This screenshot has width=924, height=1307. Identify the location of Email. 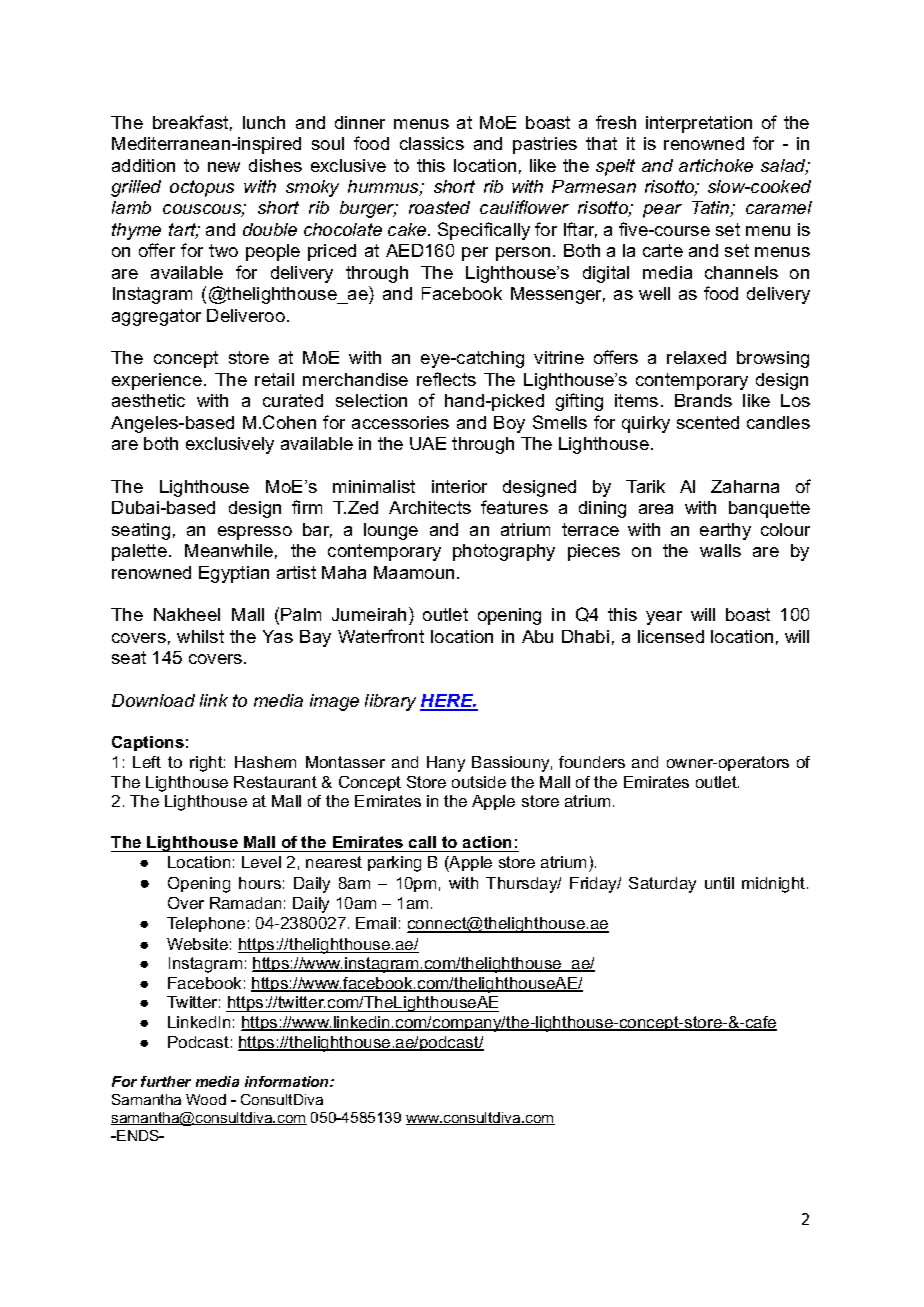
(376, 923).
